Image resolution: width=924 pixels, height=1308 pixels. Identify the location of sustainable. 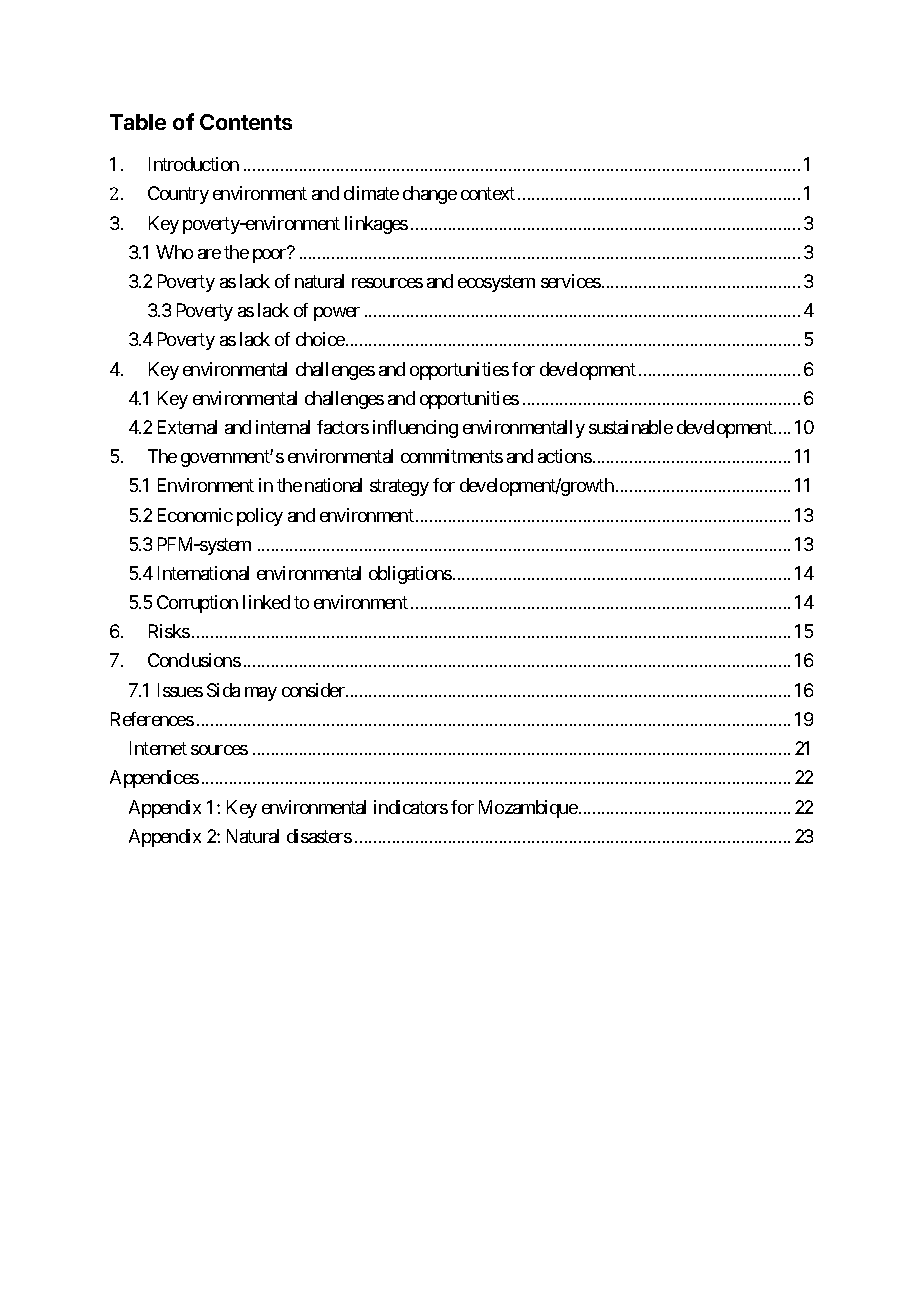
(631, 427).
